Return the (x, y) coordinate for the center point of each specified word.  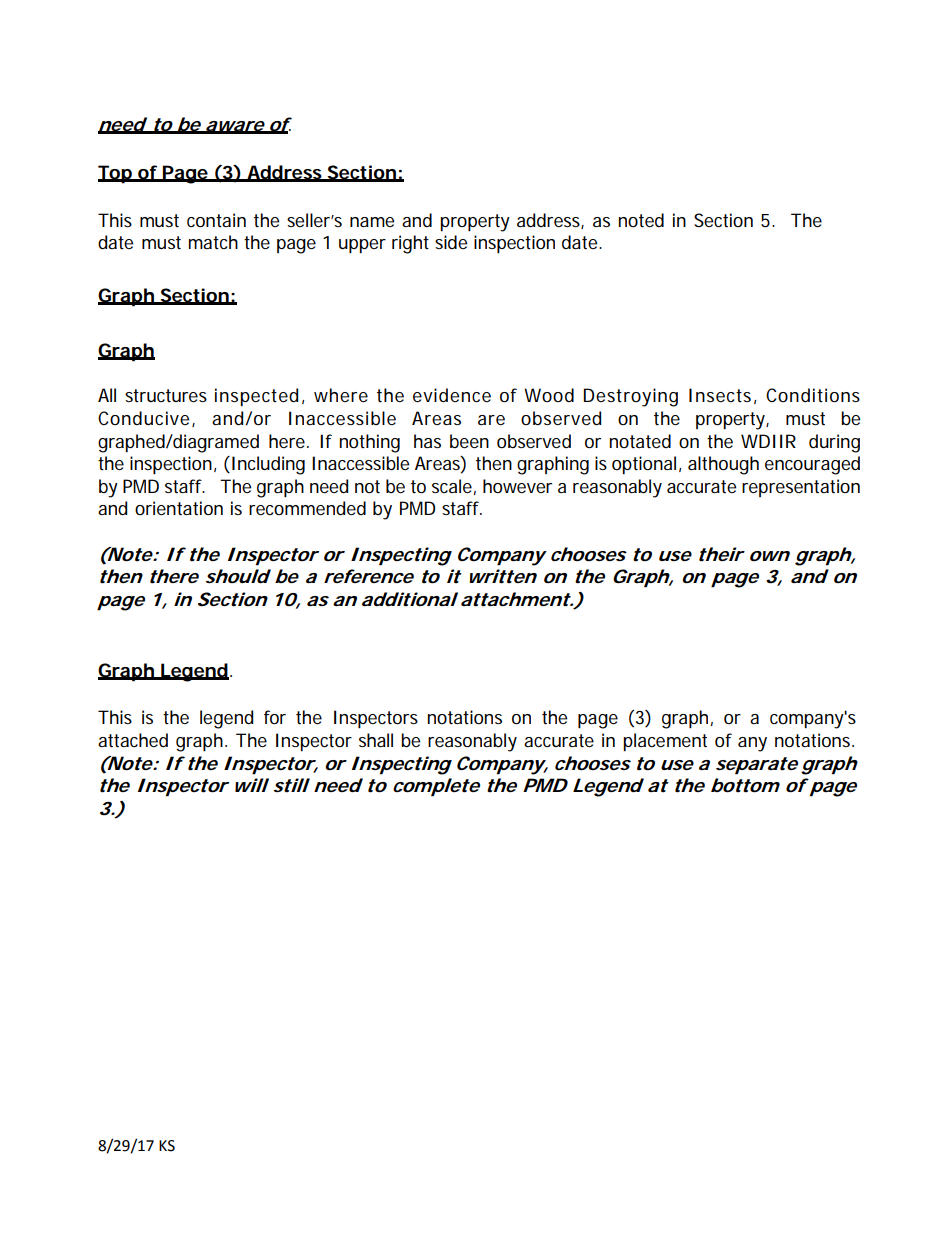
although (723, 465)
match (213, 242)
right (410, 244)
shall (376, 740)
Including (267, 465)
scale (452, 486)
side (451, 242)
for (275, 717)
